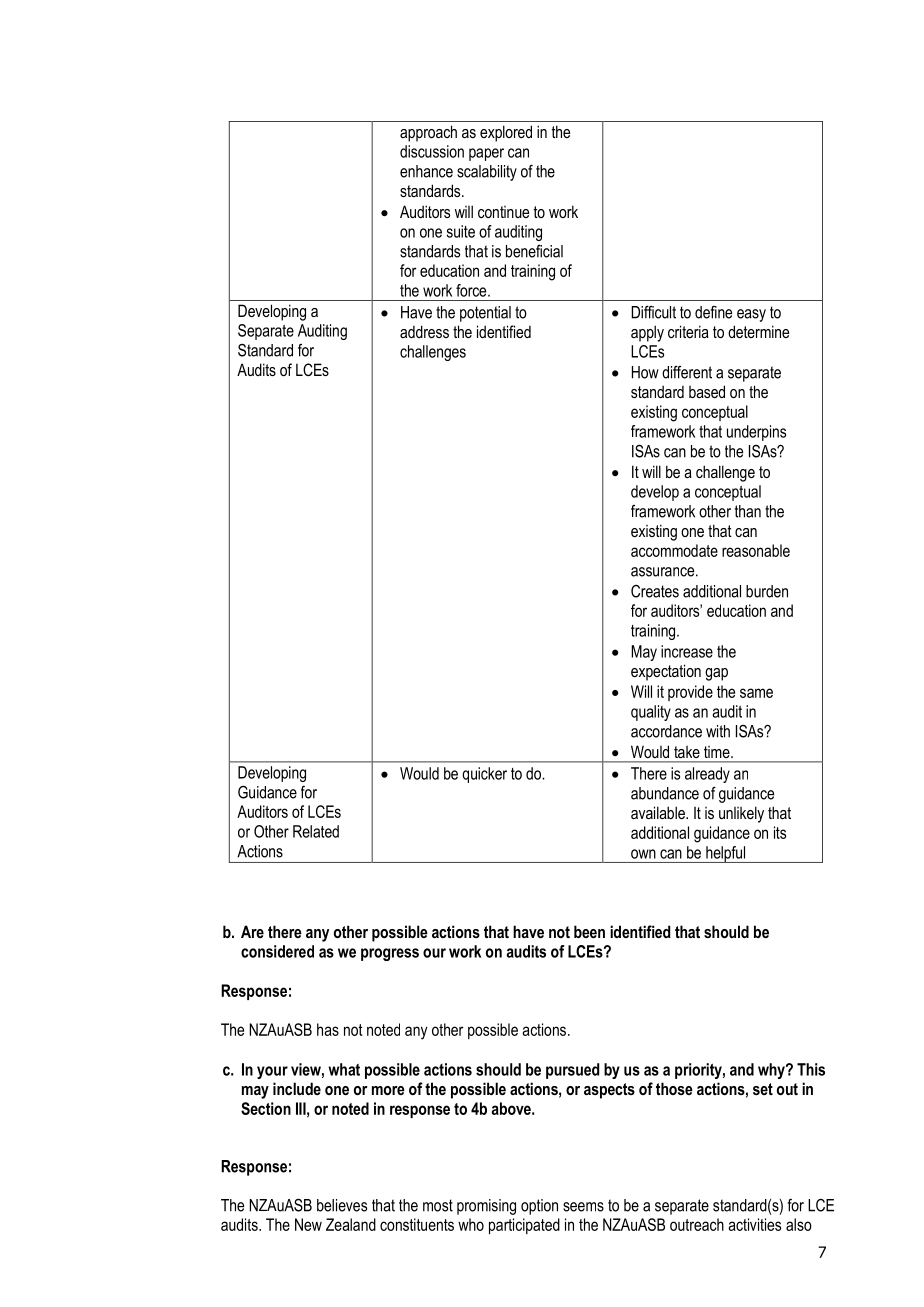 The height and width of the screenshot is (1307, 924). I want to click on enhance, so click(426, 171).
